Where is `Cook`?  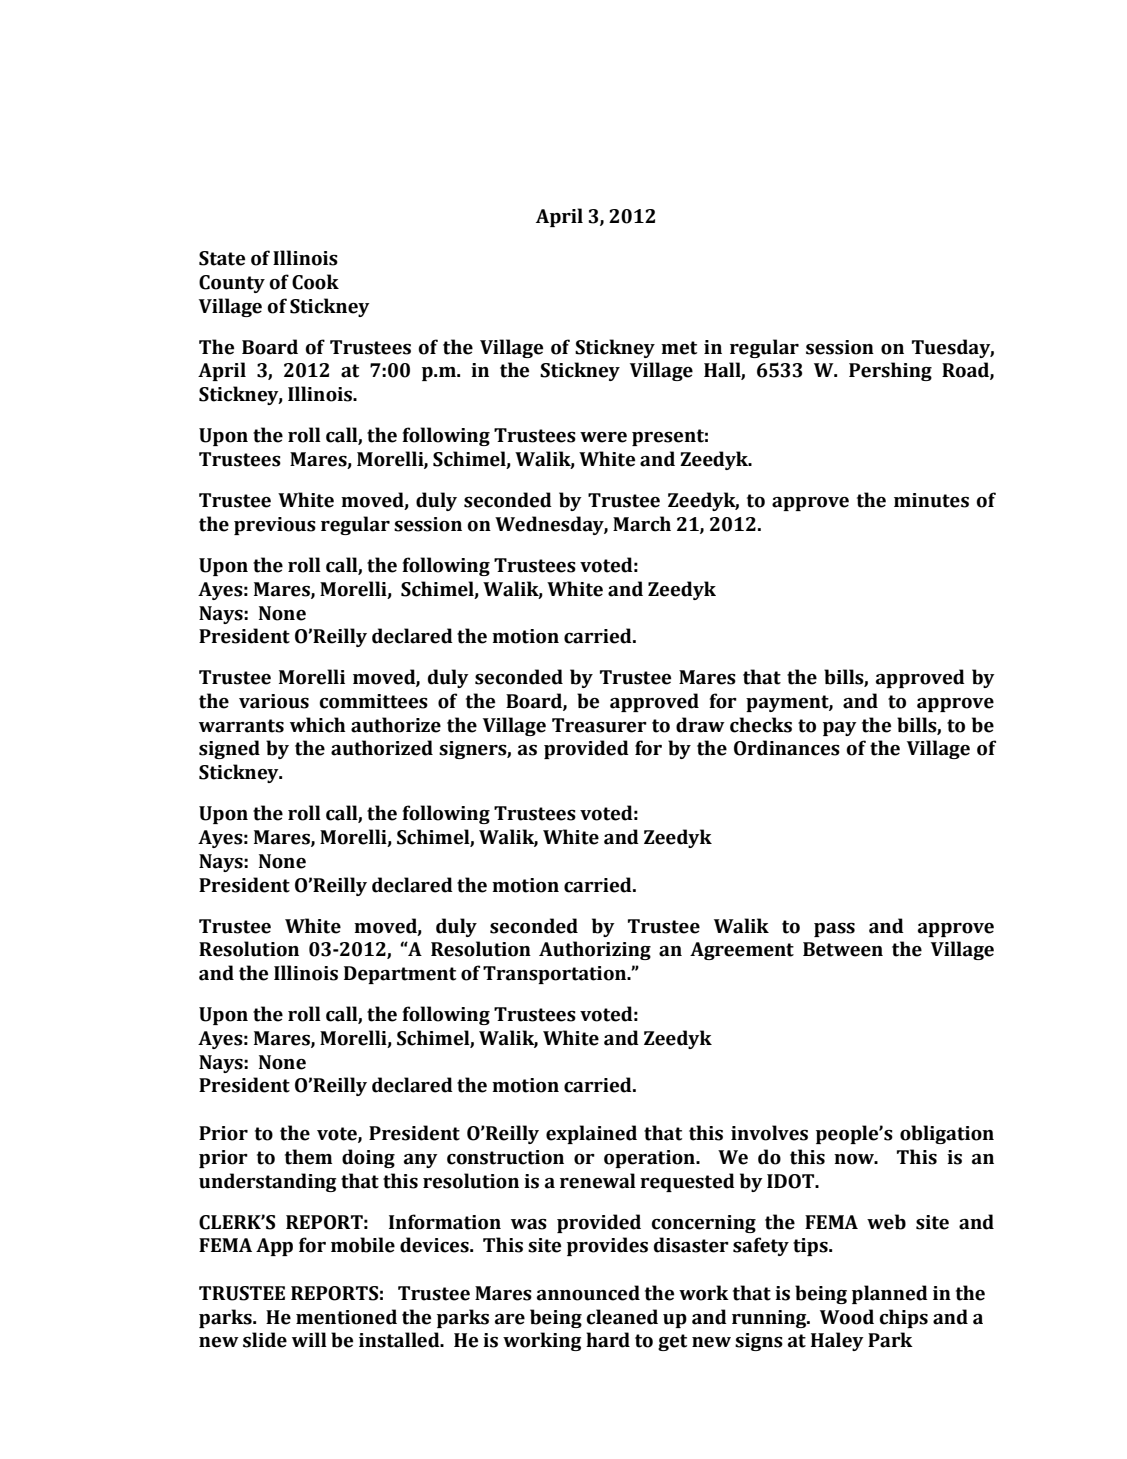
Cook is located at coordinates (315, 282).
